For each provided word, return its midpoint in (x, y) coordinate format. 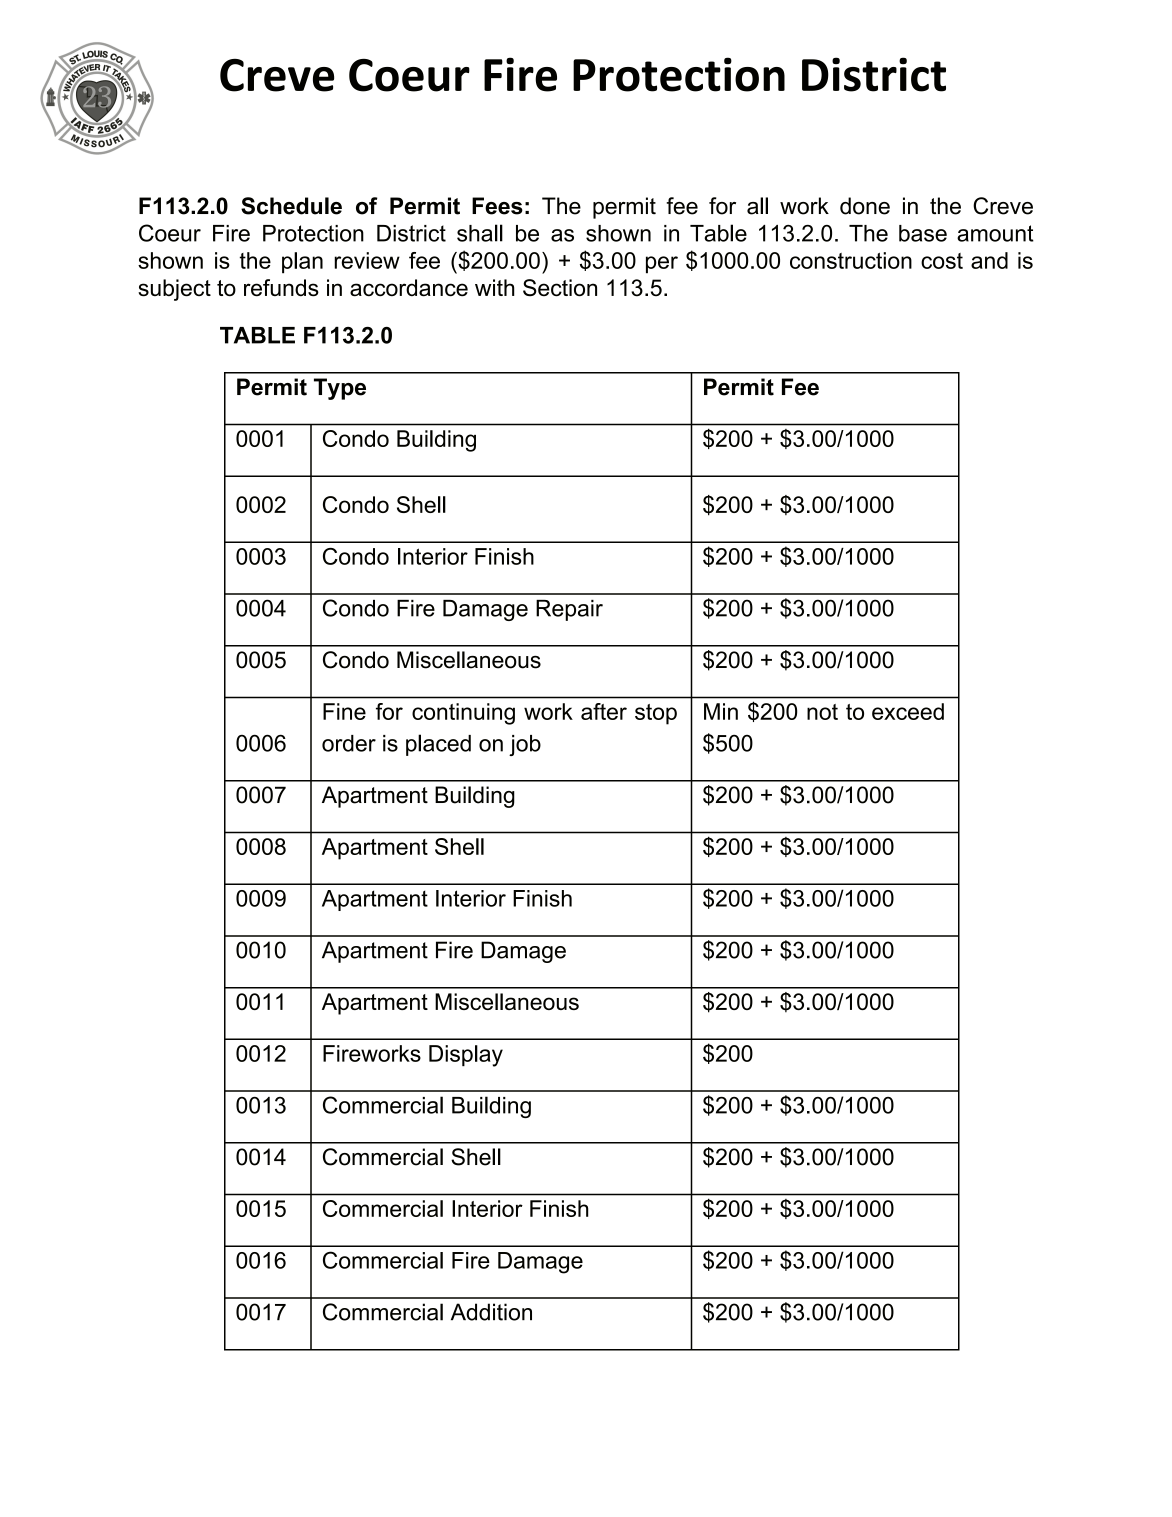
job (525, 745)
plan (302, 263)
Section (560, 288)
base (923, 233)
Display (466, 1056)
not (822, 712)
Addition (491, 1312)
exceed (908, 711)
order (349, 743)
